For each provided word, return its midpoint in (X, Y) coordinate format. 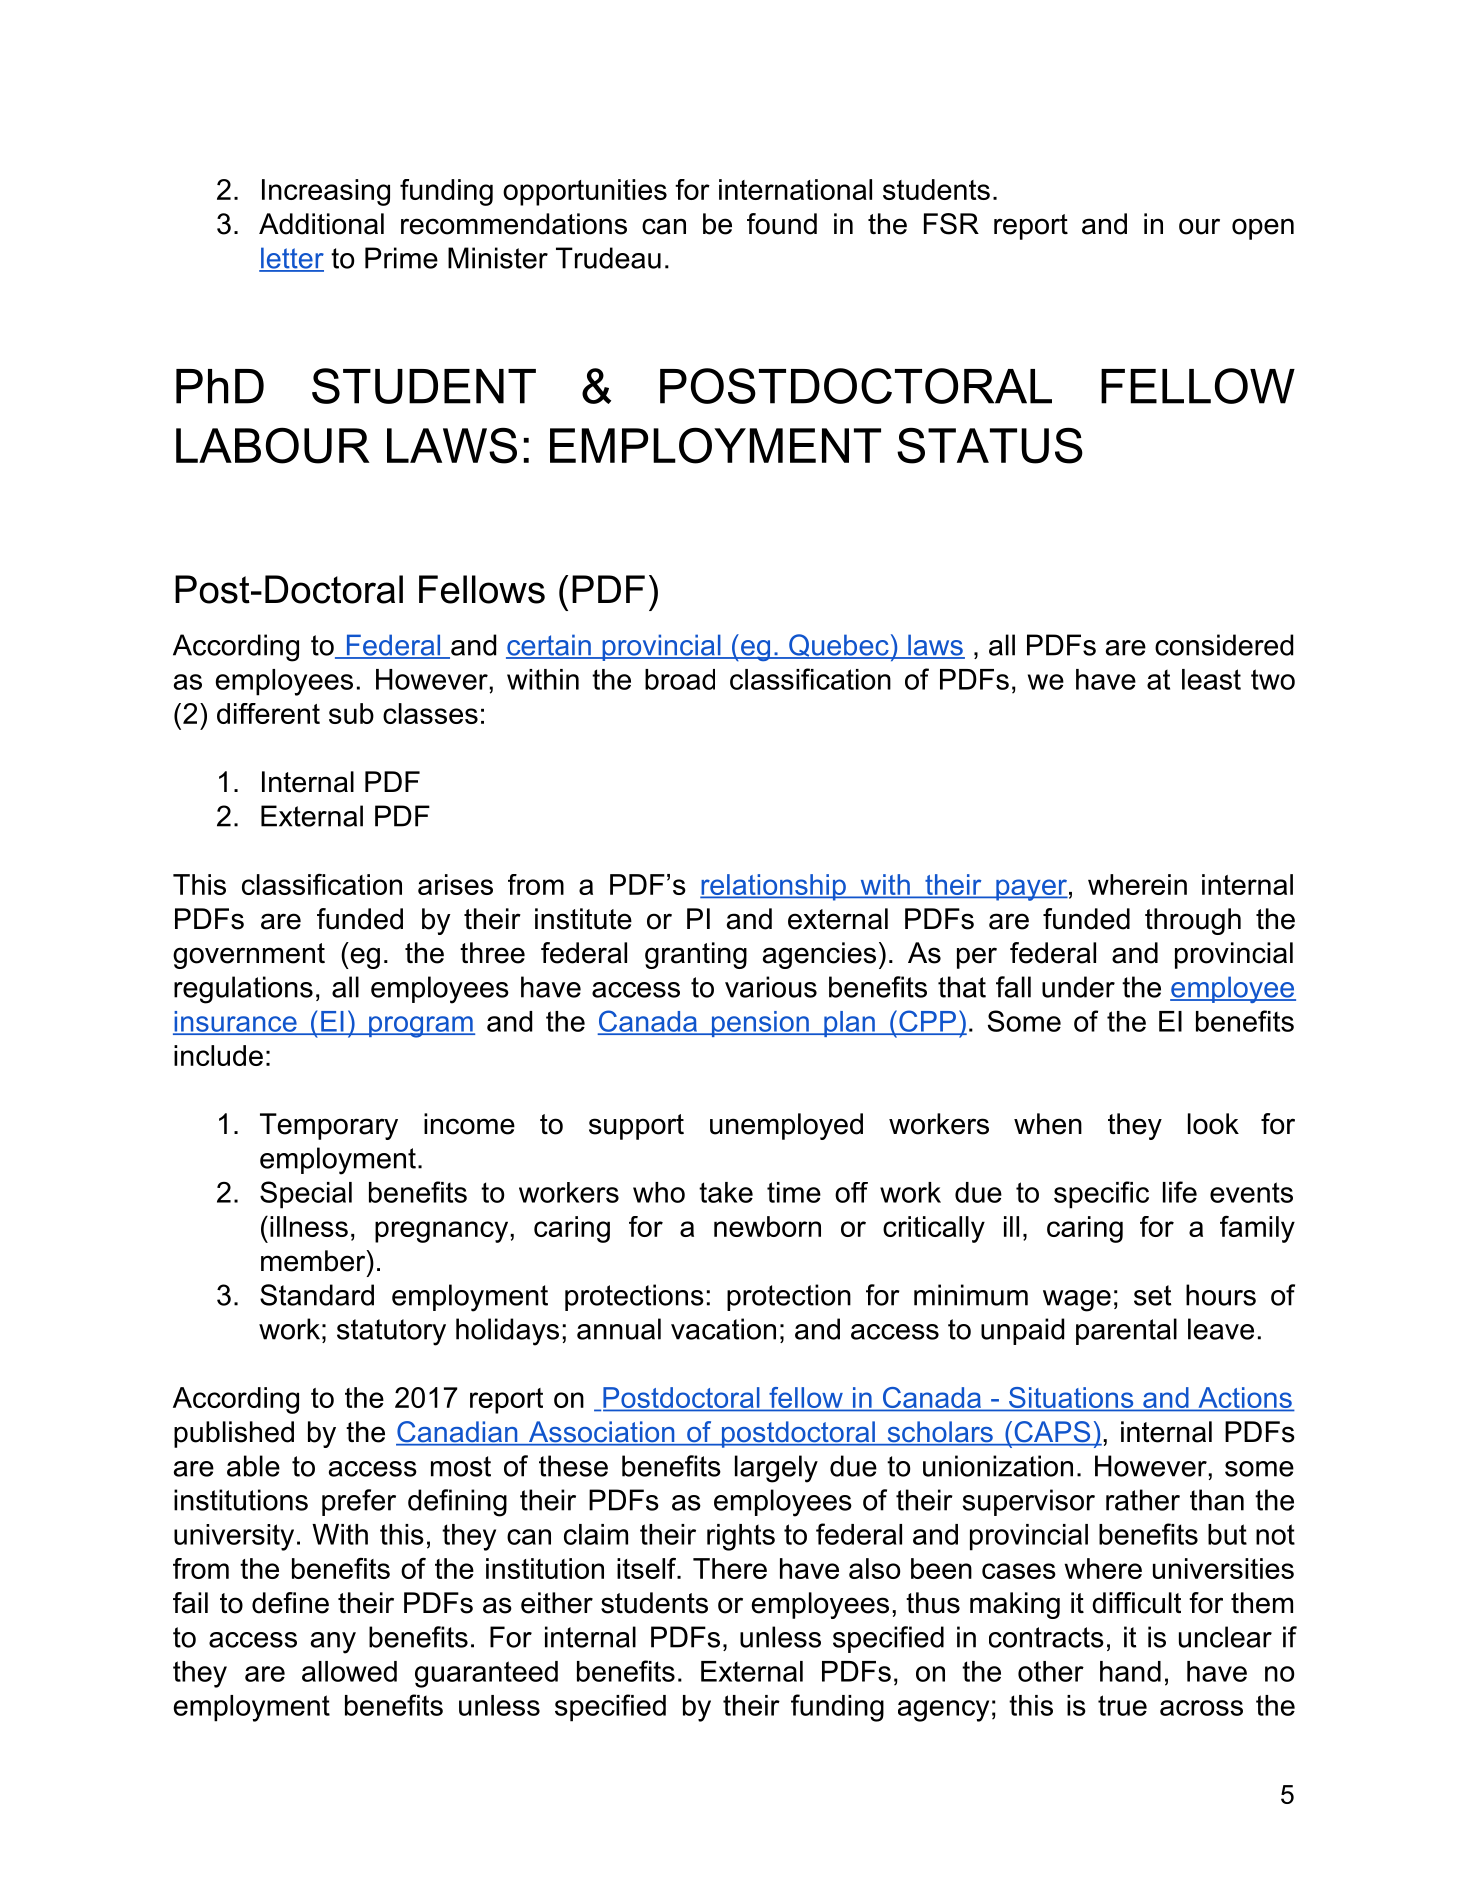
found (782, 224)
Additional (321, 224)
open (1263, 229)
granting (696, 955)
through (1193, 921)
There (730, 1568)
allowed (349, 1671)
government (249, 956)
